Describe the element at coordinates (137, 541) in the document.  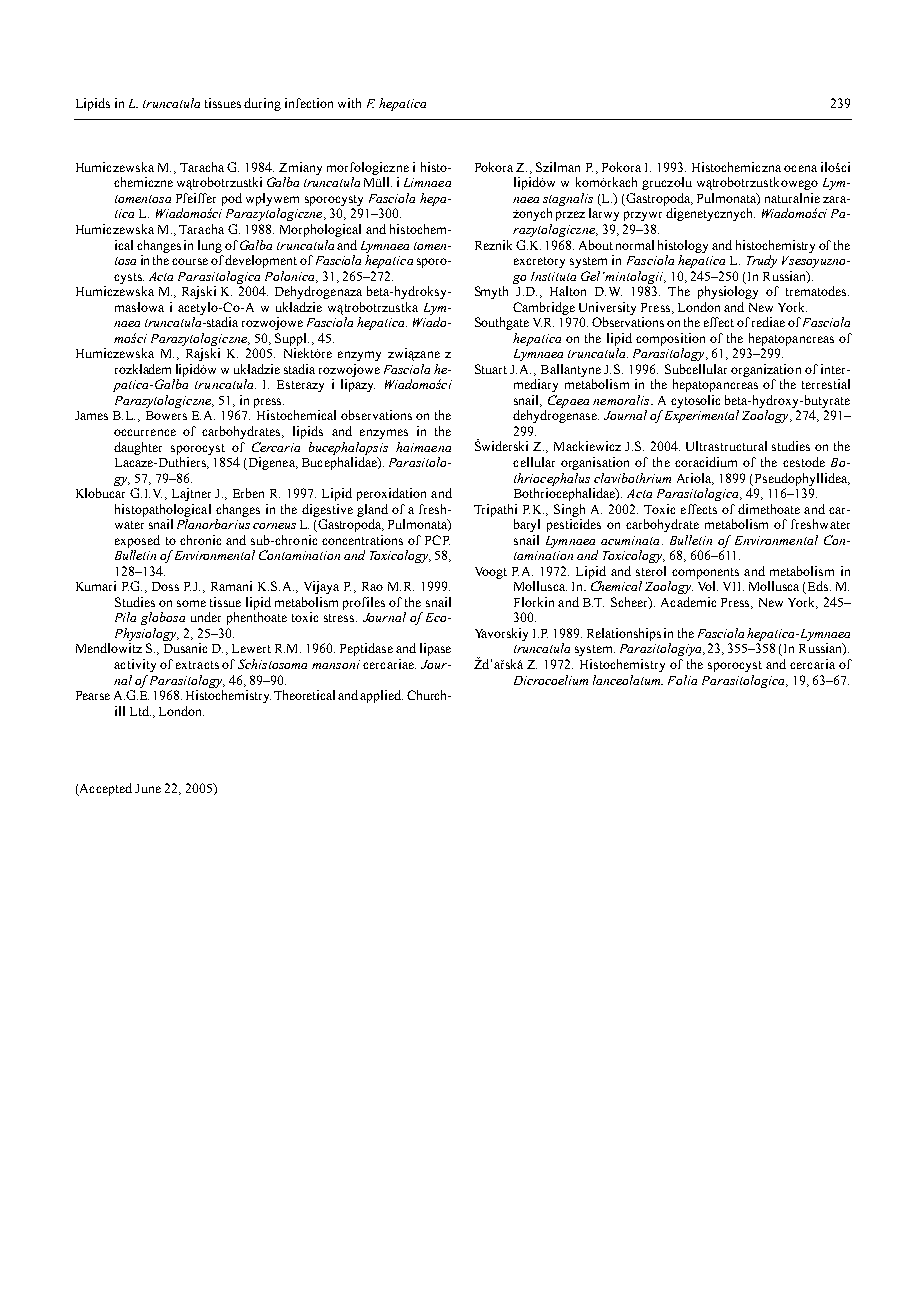
I see `exposed` at that location.
